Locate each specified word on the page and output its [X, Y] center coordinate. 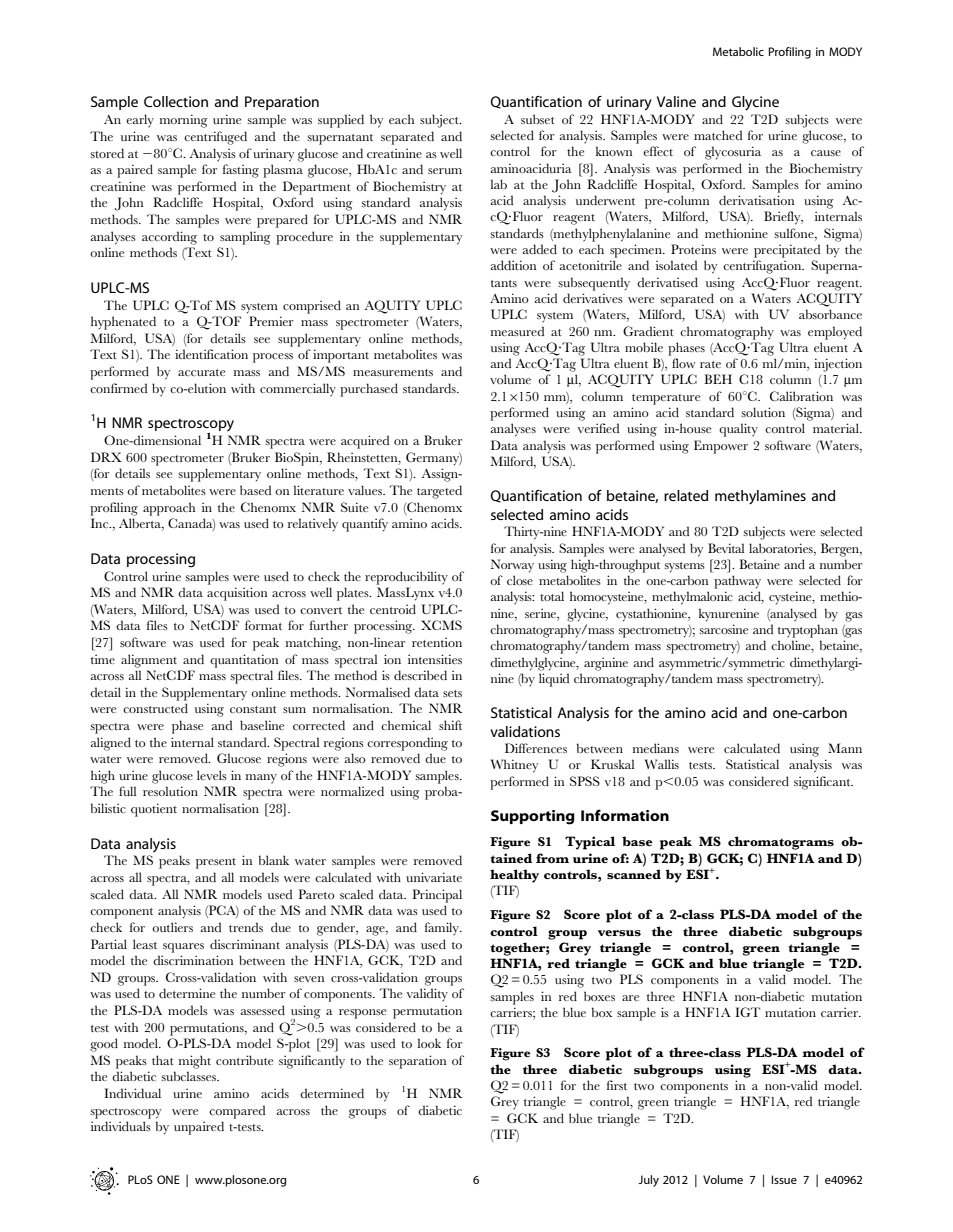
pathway [737, 582]
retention [437, 642]
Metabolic [738, 51]
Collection [176, 101]
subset [538, 119]
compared [237, 1112]
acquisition [237, 594]
